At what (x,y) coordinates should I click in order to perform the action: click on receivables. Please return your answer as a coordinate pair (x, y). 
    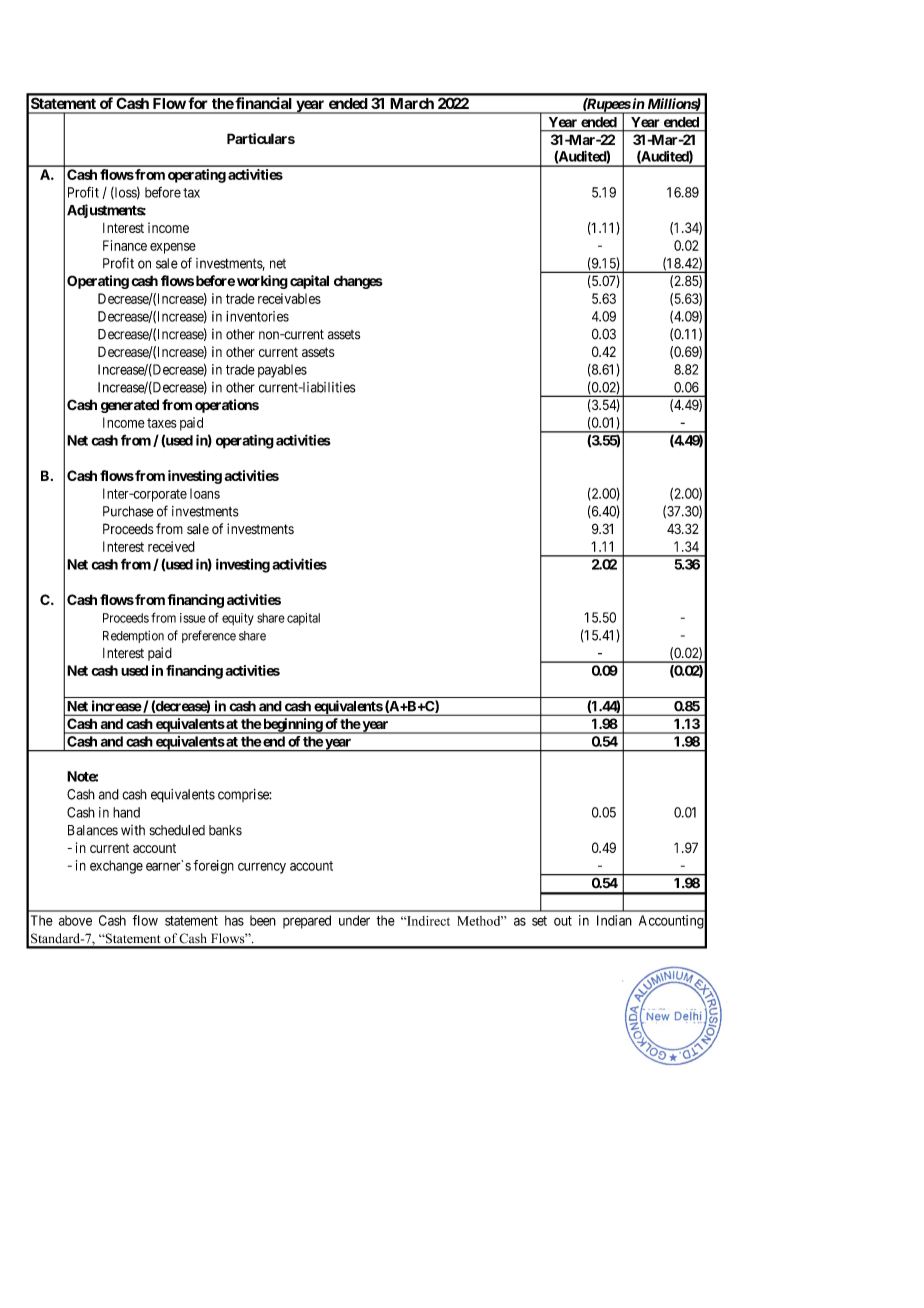
    Looking at the image, I should click on (289, 298).
